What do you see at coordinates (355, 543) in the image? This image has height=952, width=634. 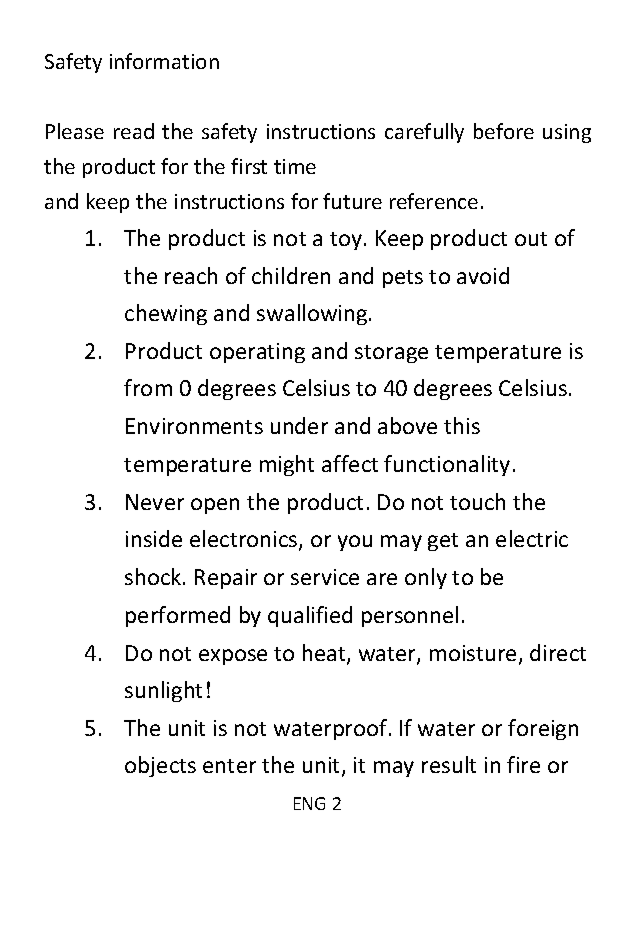 I see `you` at bounding box center [355, 543].
